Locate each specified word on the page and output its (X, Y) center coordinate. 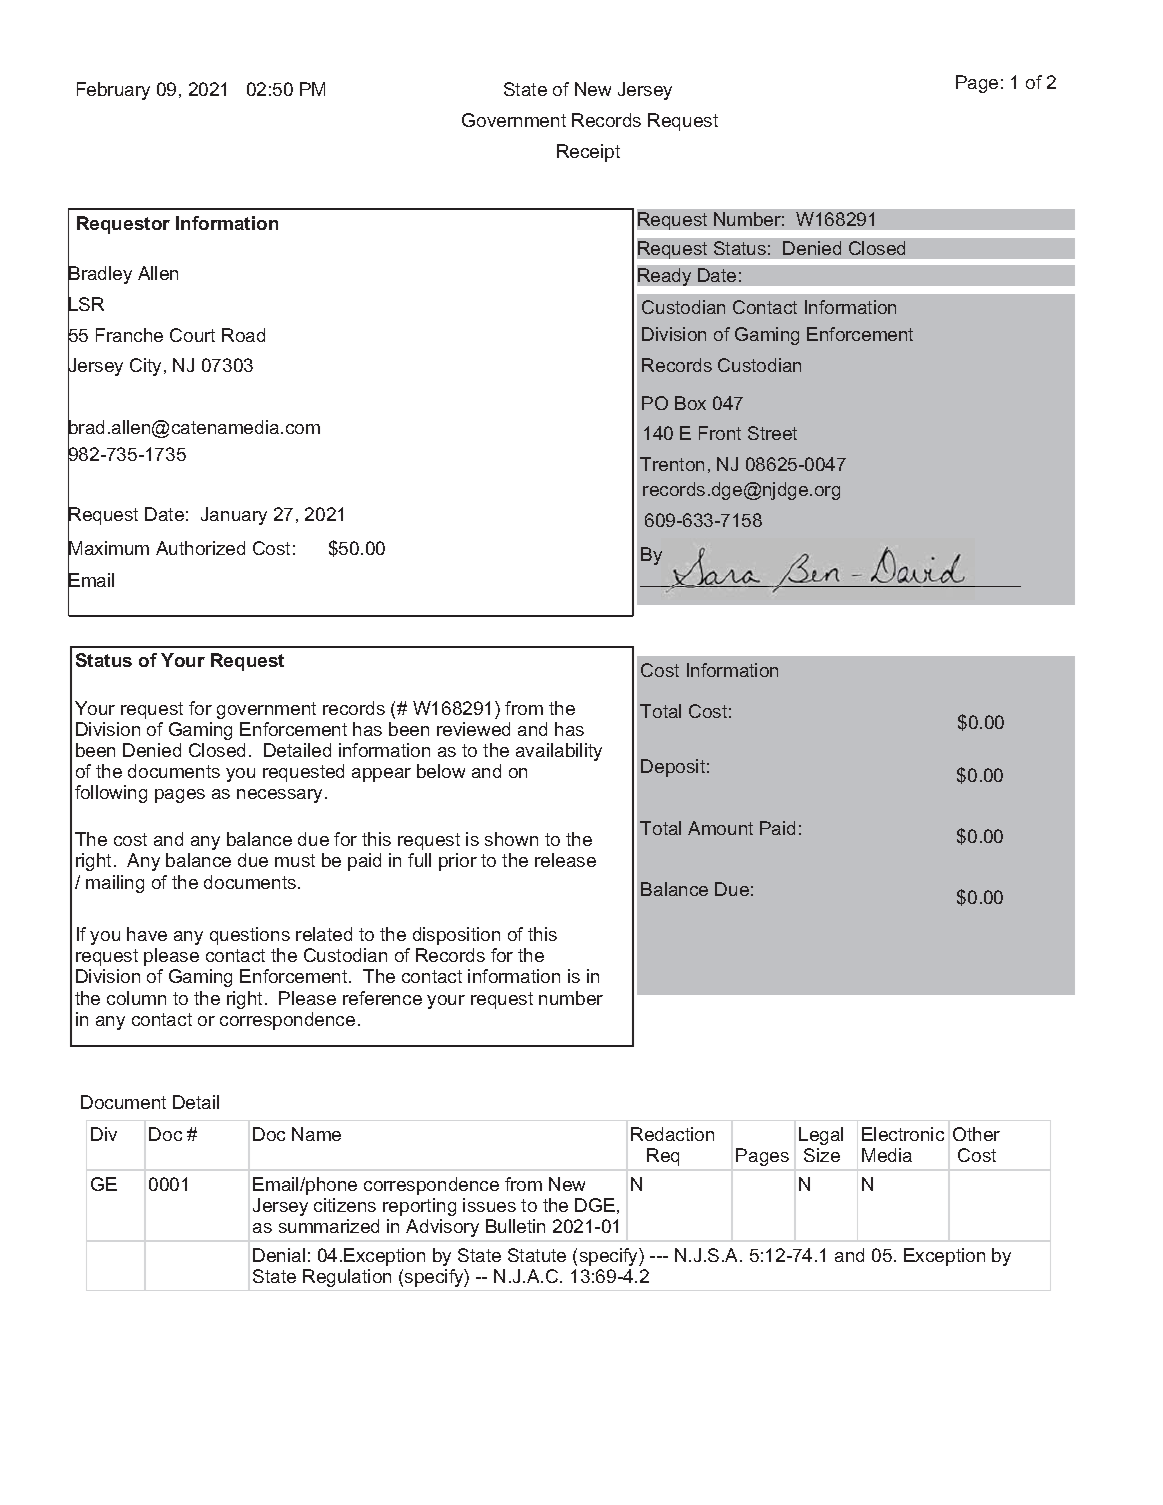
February (113, 91)
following (111, 794)
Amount (720, 828)
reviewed (473, 729)
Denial (279, 1255)
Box (690, 403)
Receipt (588, 153)
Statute (537, 1255)
